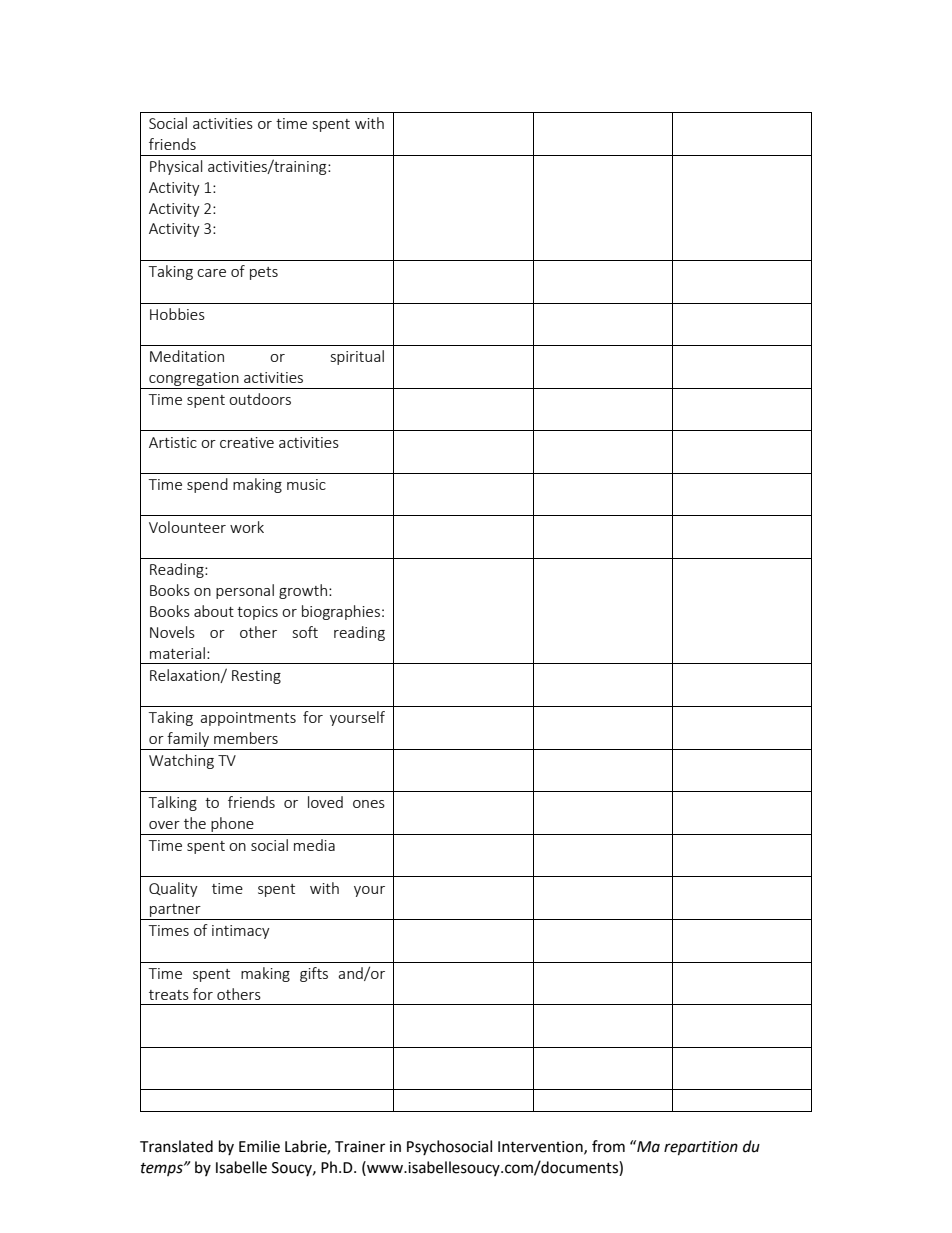  I want to click on ones, so click(369, 804).
